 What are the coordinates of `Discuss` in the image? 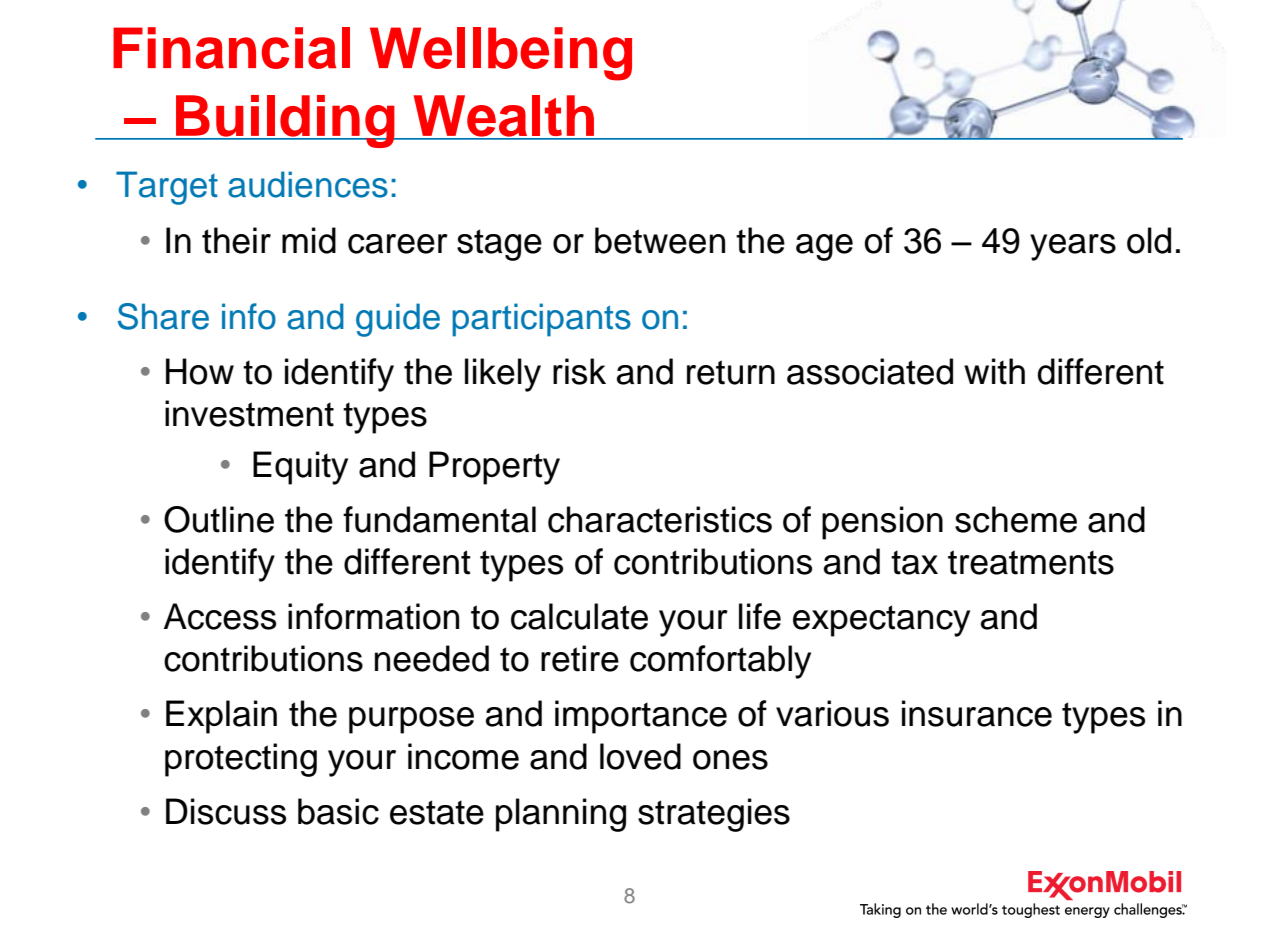 It's located at (226, 811).
